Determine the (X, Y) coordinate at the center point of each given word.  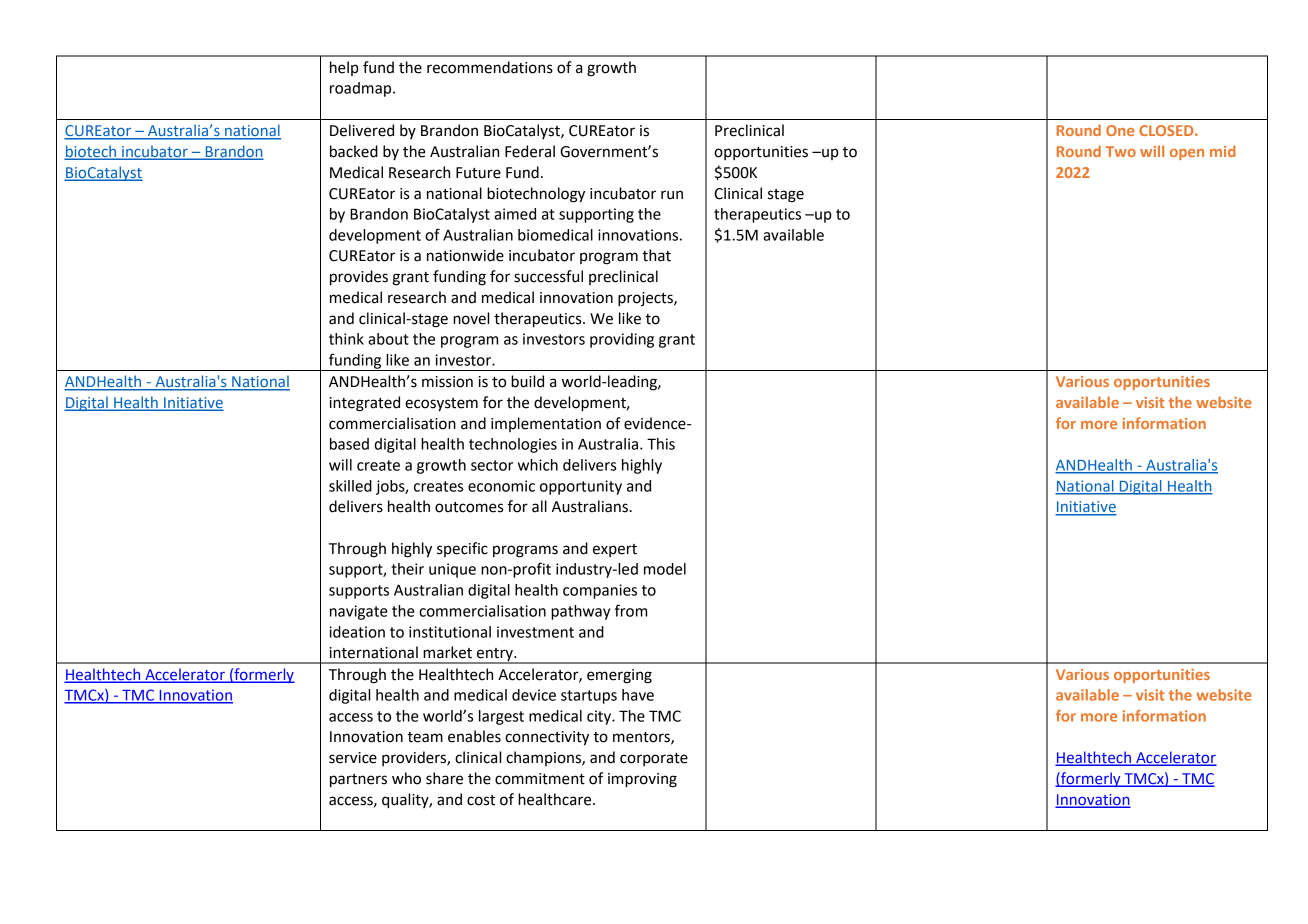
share (444, 778)
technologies (513, 445)
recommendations (490, 67)
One (1120, 130)
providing (622, 340)
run (672, 195)
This (661, 444)
